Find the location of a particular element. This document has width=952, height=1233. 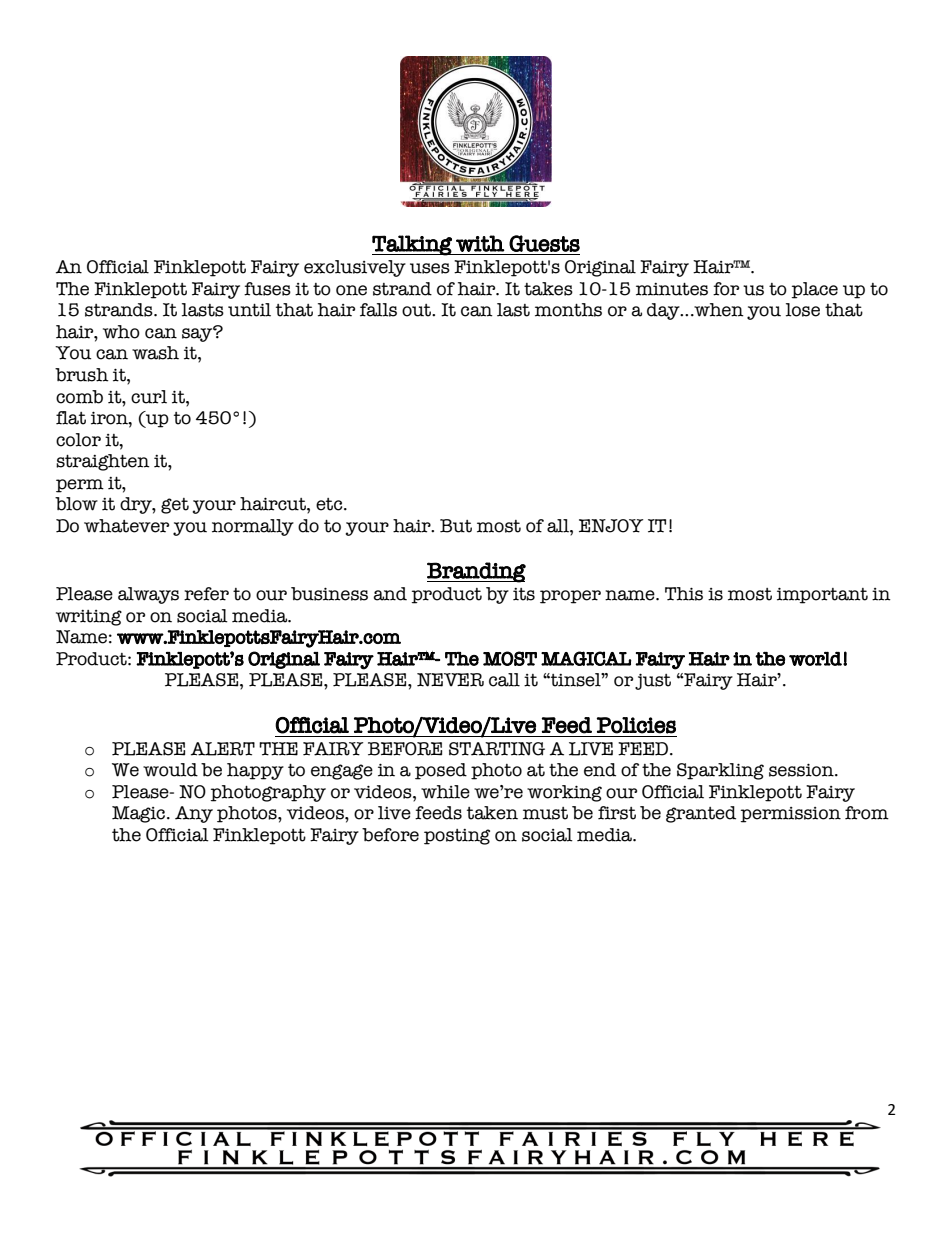

important is located at coordinates (822, 595).
